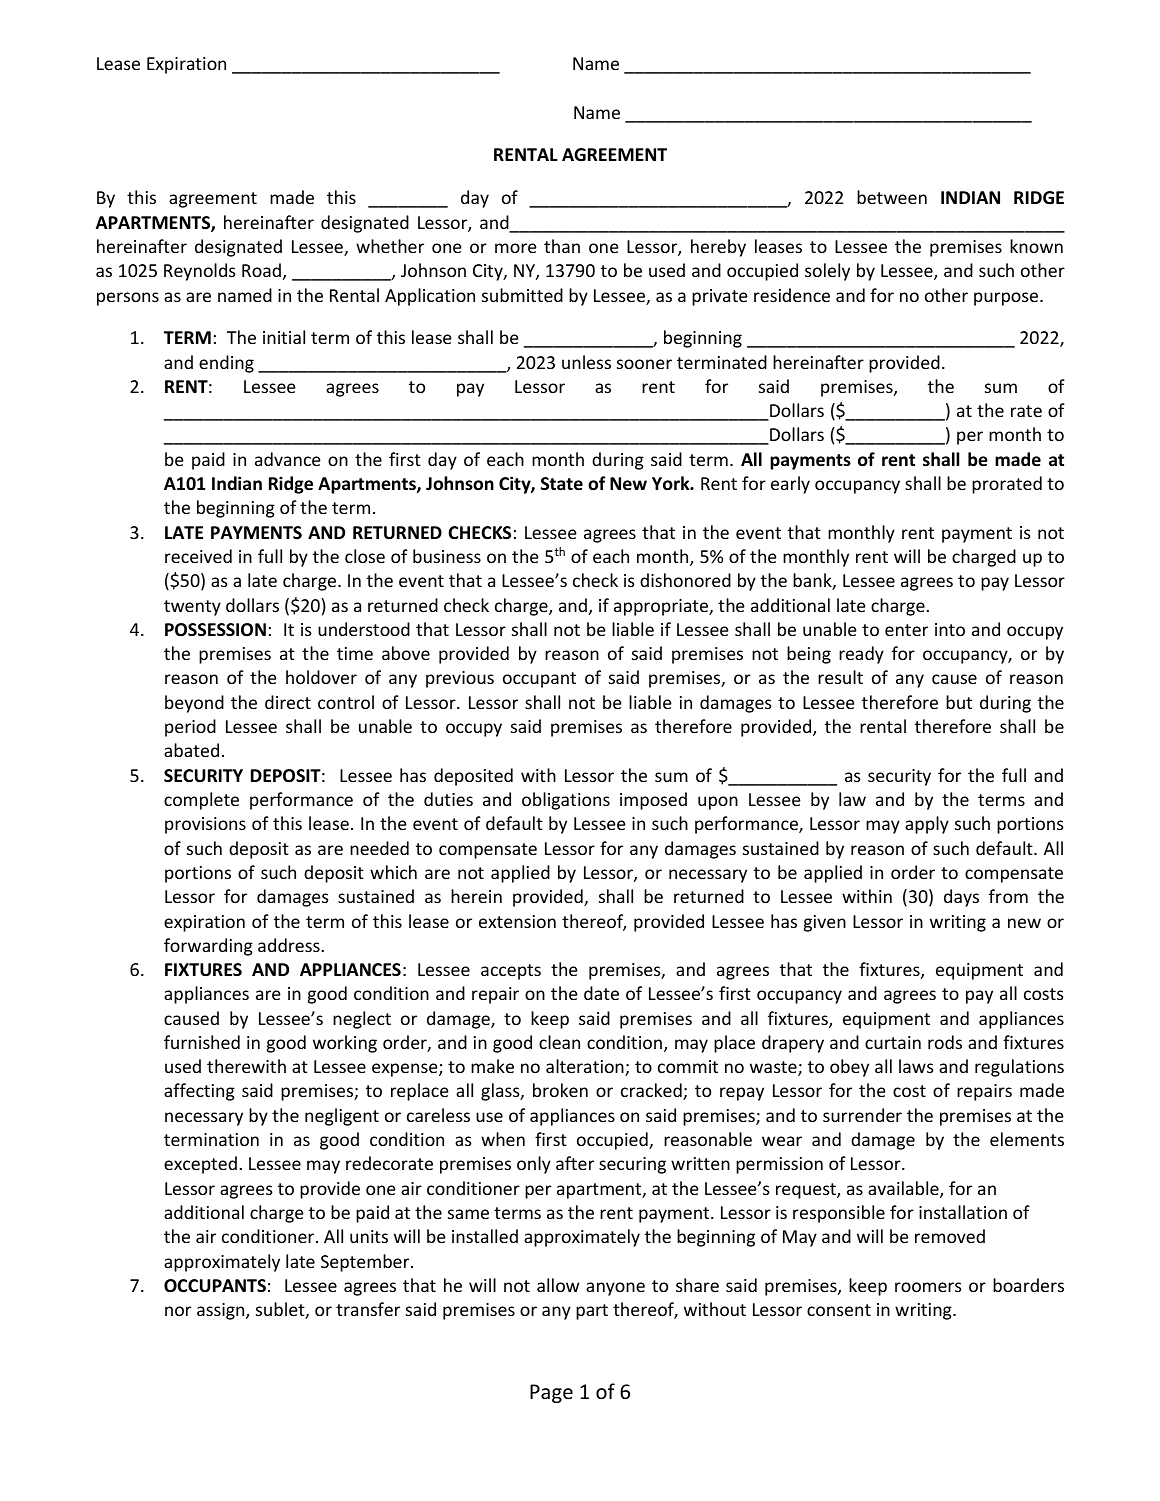 Image resolution: width=1160 pixels, height=1501 pixels. What do you see at coordinates (222, 1311) in the screenshot?
I see `assign` at bounding box center [222, 1311].
